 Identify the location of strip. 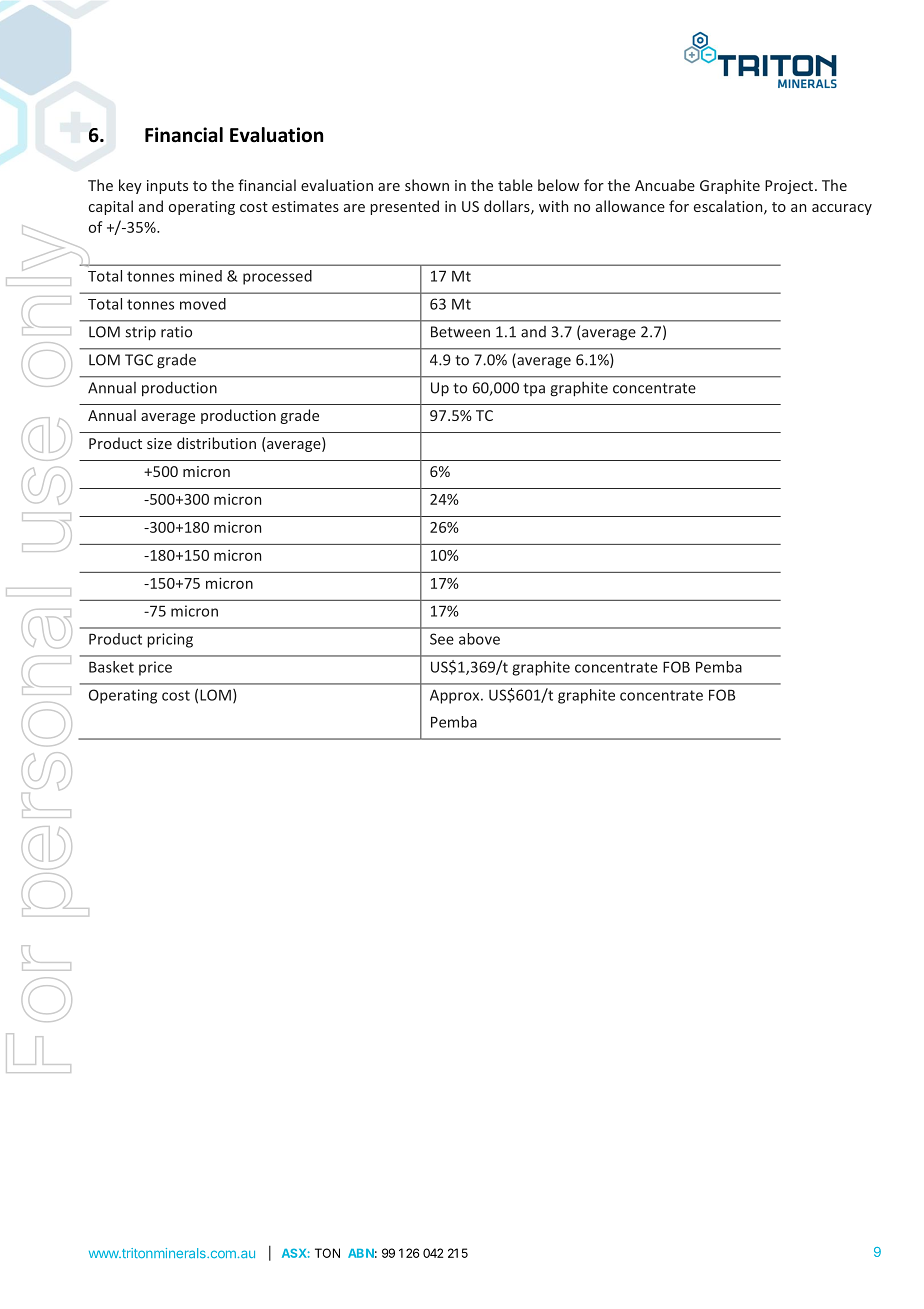
(140, 333).
